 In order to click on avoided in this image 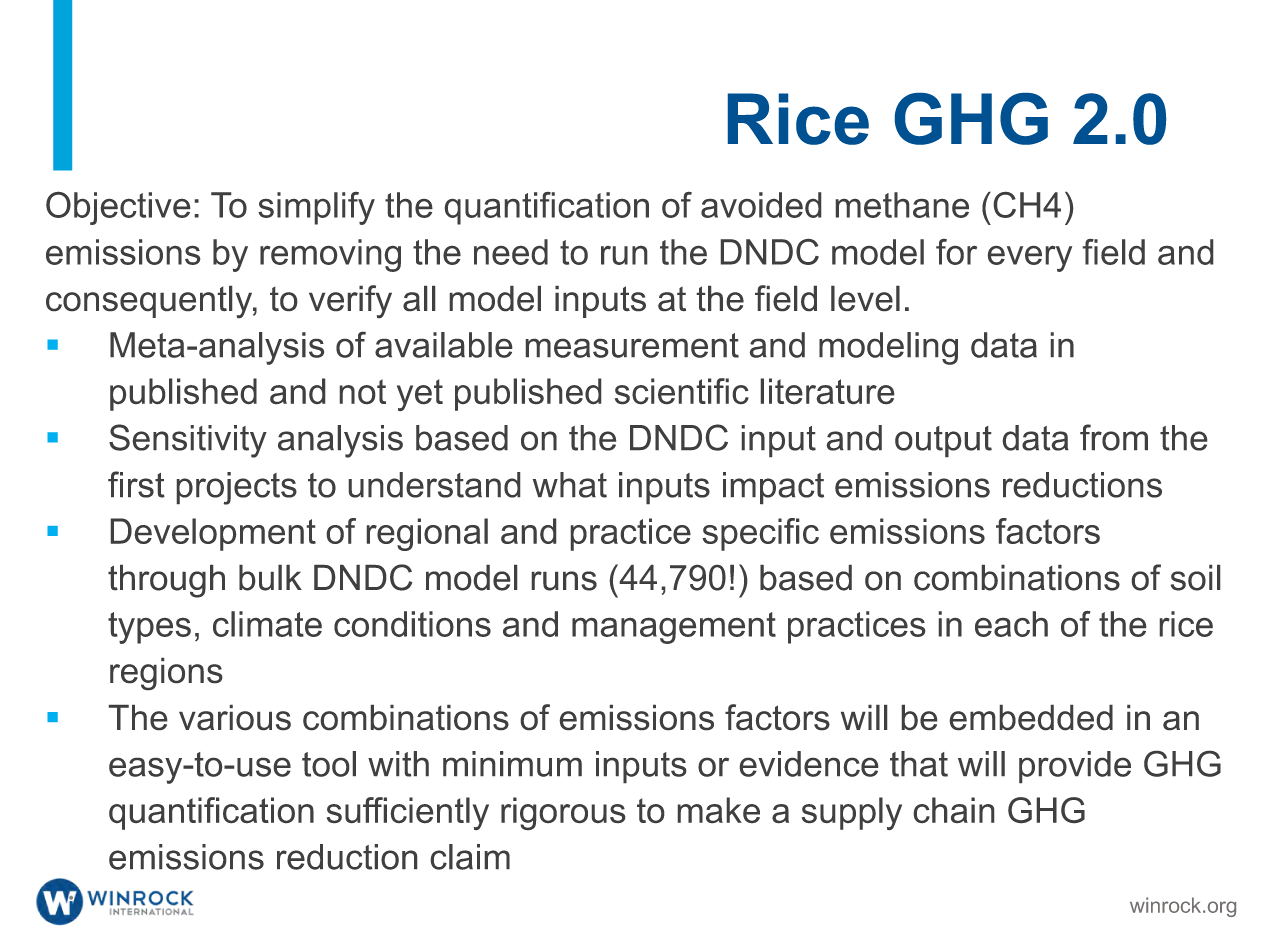, I will do `click(761, 205)`.
